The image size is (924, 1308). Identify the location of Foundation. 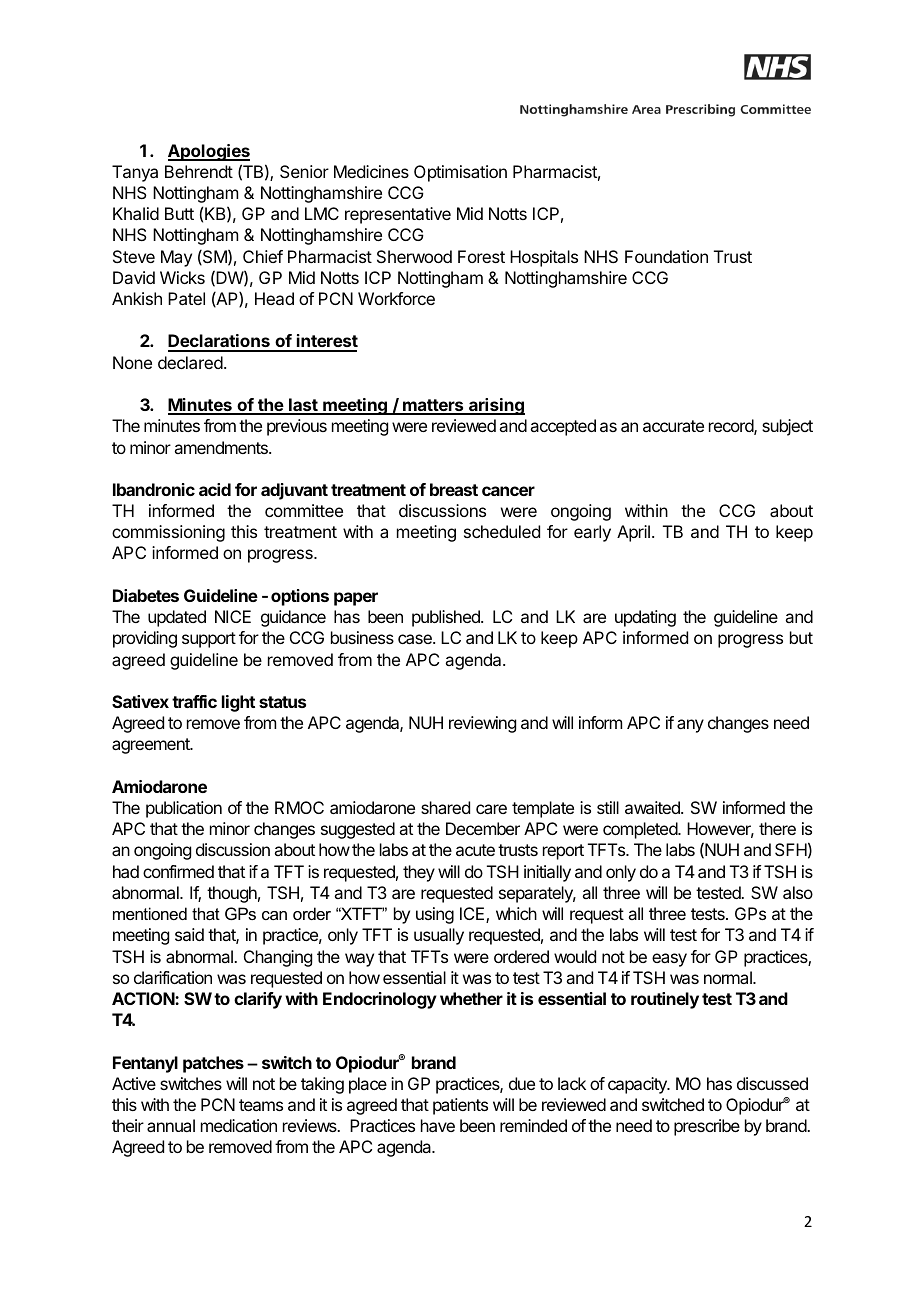
(666, 256).
